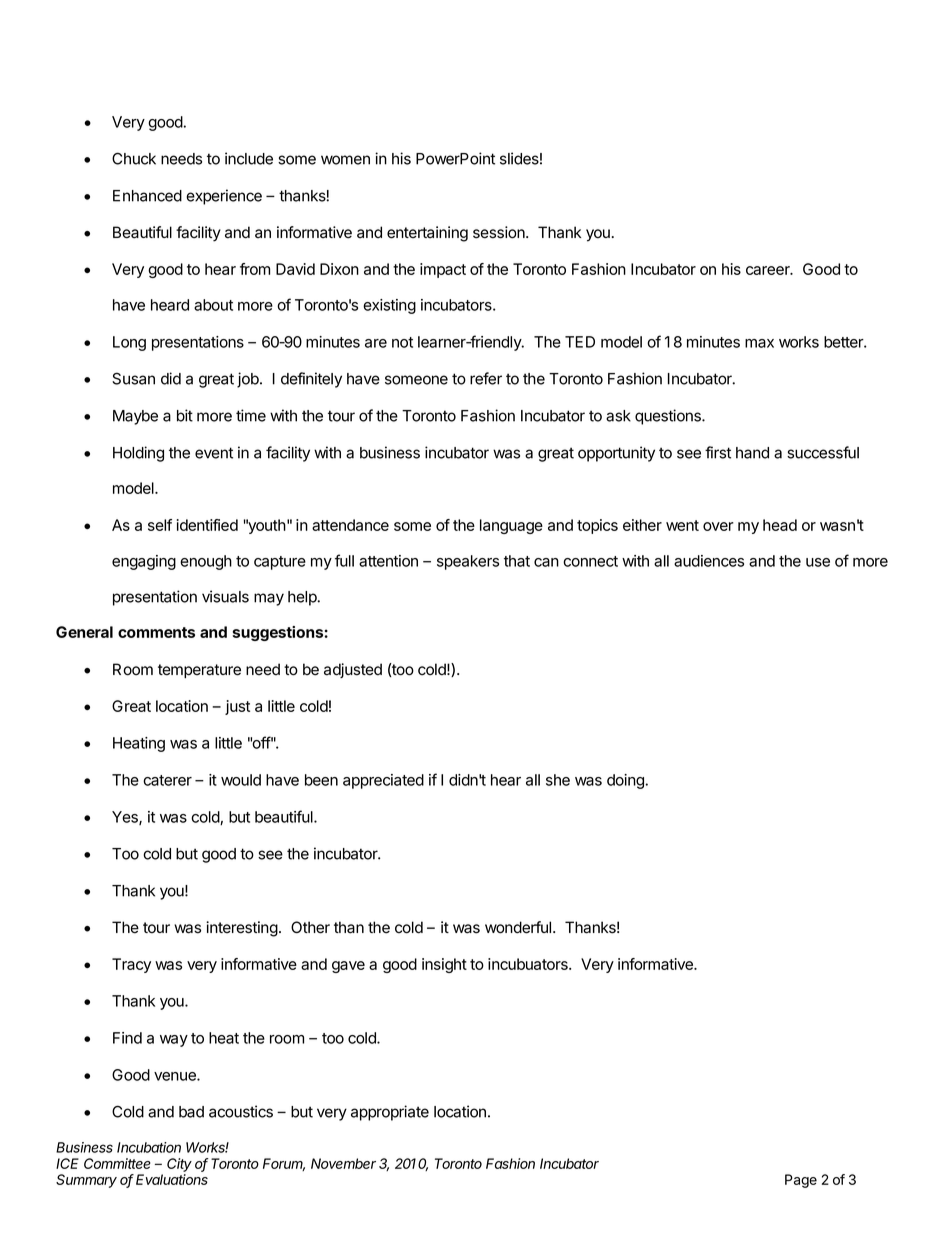 Image resolution: width=952 pixels, height=1233 pixels. Describe the element at coordinates (390, 1113) in the document. I see `appropriate` at that location.
